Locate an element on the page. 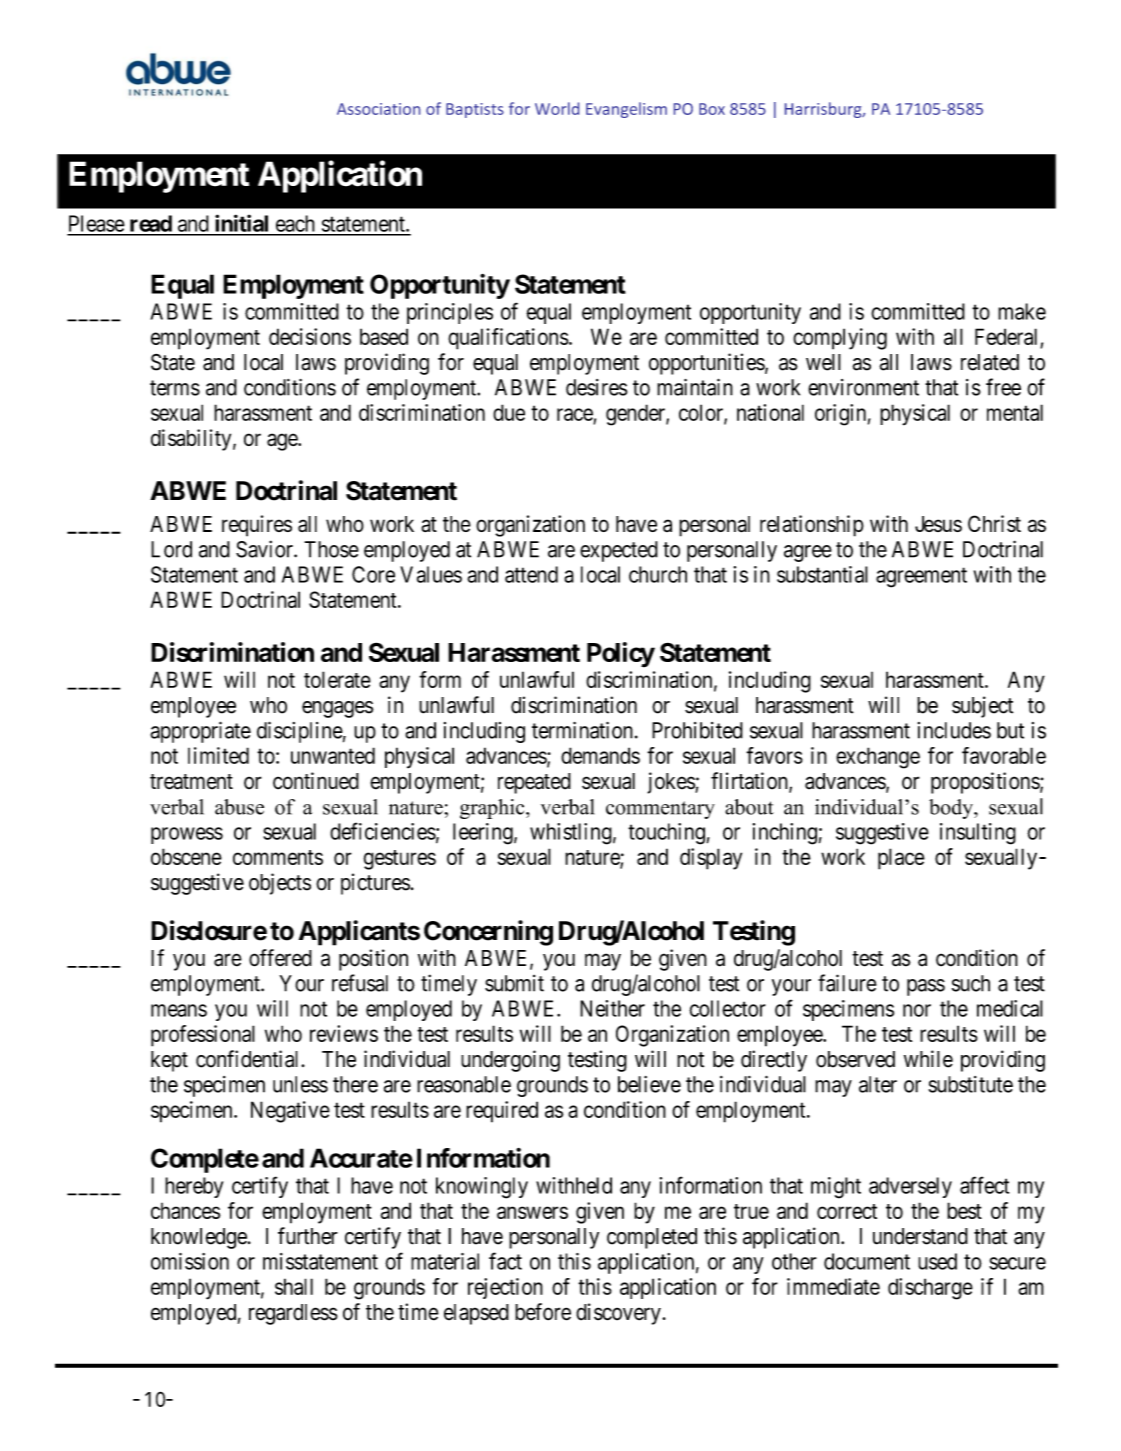 This document has height=1451, width=1121. comments is located at coordinates (278, 857).
